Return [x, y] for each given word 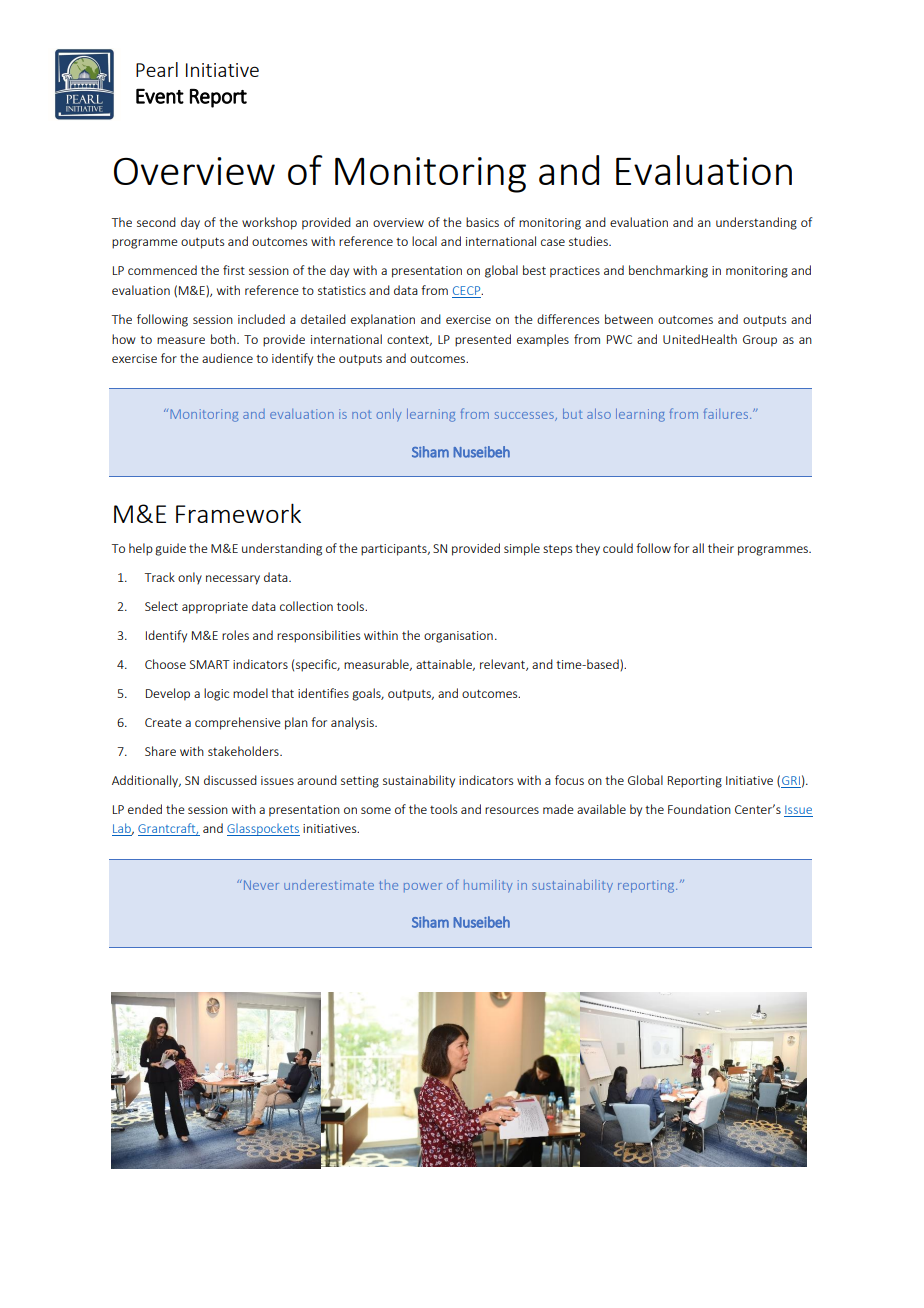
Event [160, 96]
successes [525, 416]
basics [482, 222]
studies [589, 241]
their [721, 548]
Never [260, 885]
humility [488, 886]
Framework [238, 513]
